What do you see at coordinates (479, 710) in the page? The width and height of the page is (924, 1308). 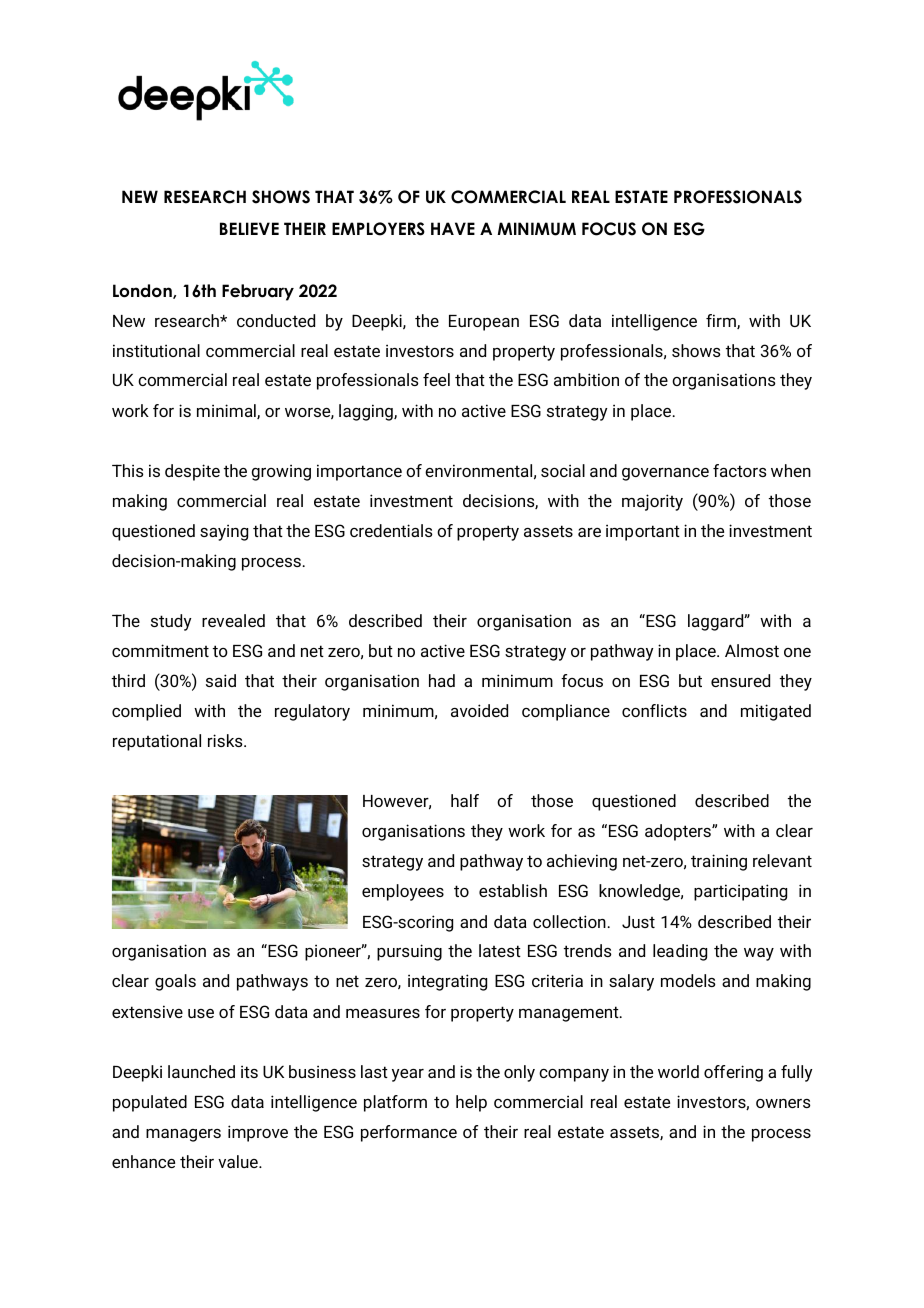 I see `avoided` at bounding box center [479, 710].
